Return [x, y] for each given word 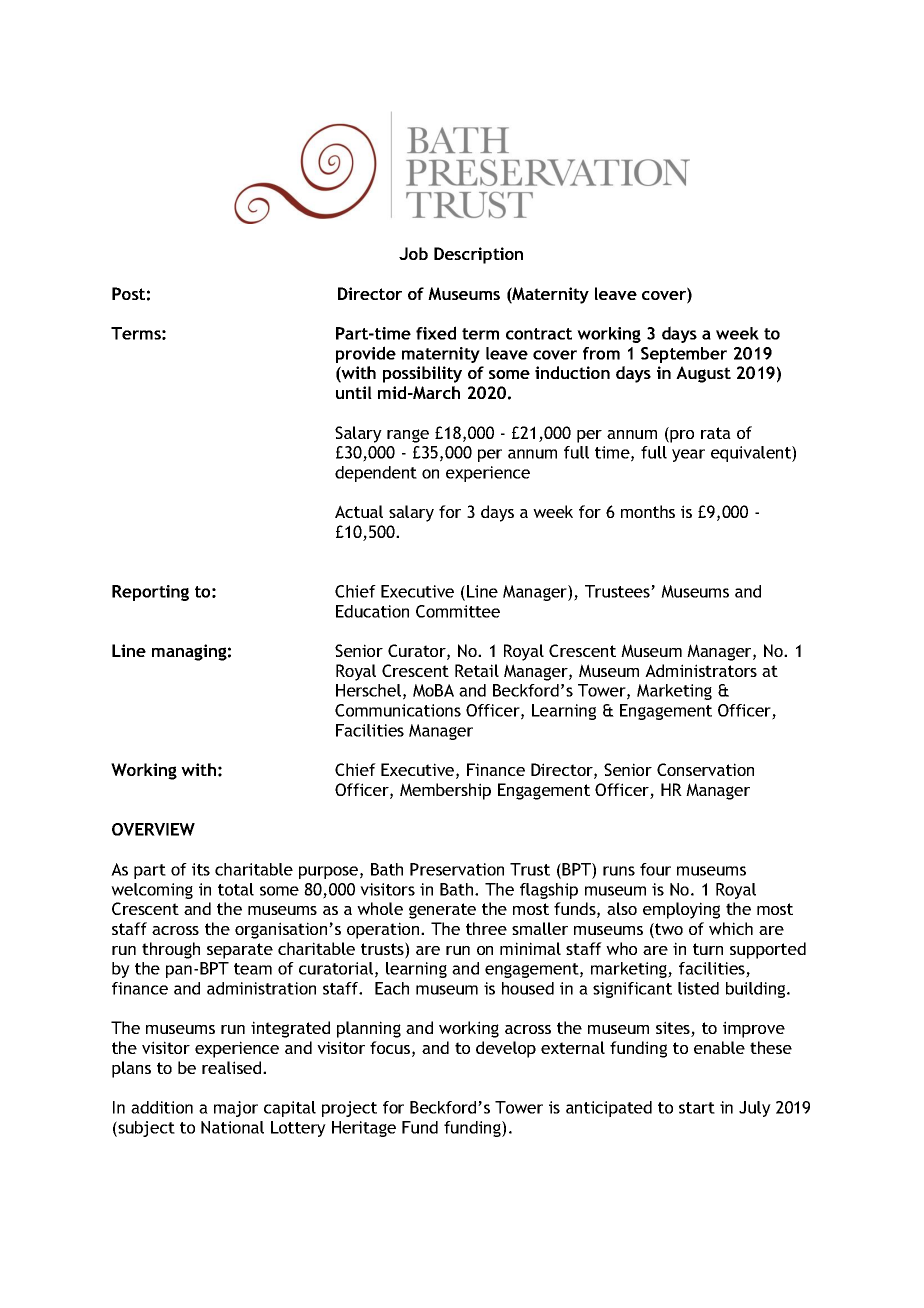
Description [478, 255]
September [684, 355]
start [697, 1108]
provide [366, 354]
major [236, 1109]
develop [506, 1049]
